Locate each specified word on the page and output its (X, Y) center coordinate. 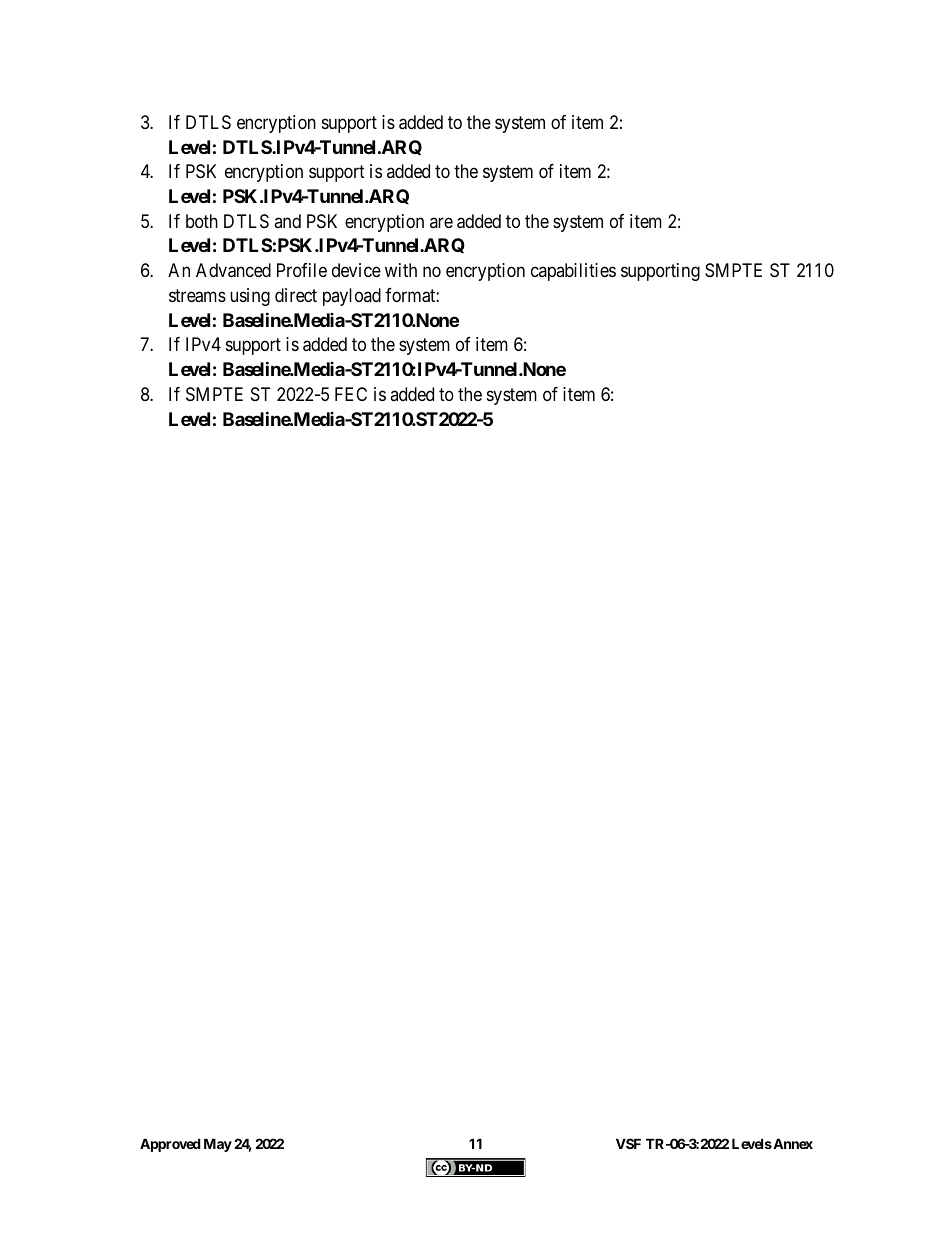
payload (352, 297)
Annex (792, 1143)
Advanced (233, 270)
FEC (351, 394)
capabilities (573, 272)
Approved (170, 1145)
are (441, 222)
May (218, 1145)
